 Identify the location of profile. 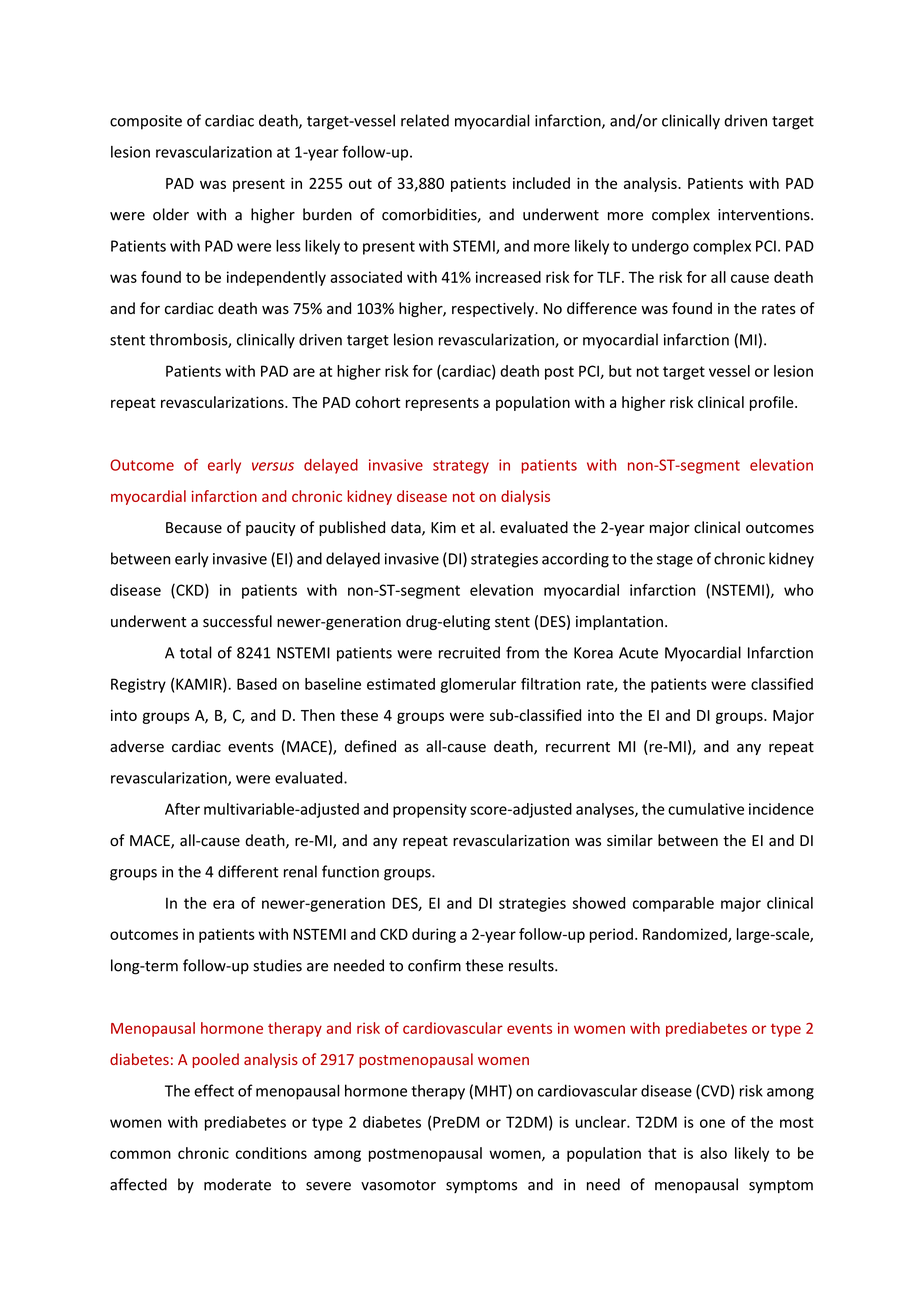
(773, 403).
